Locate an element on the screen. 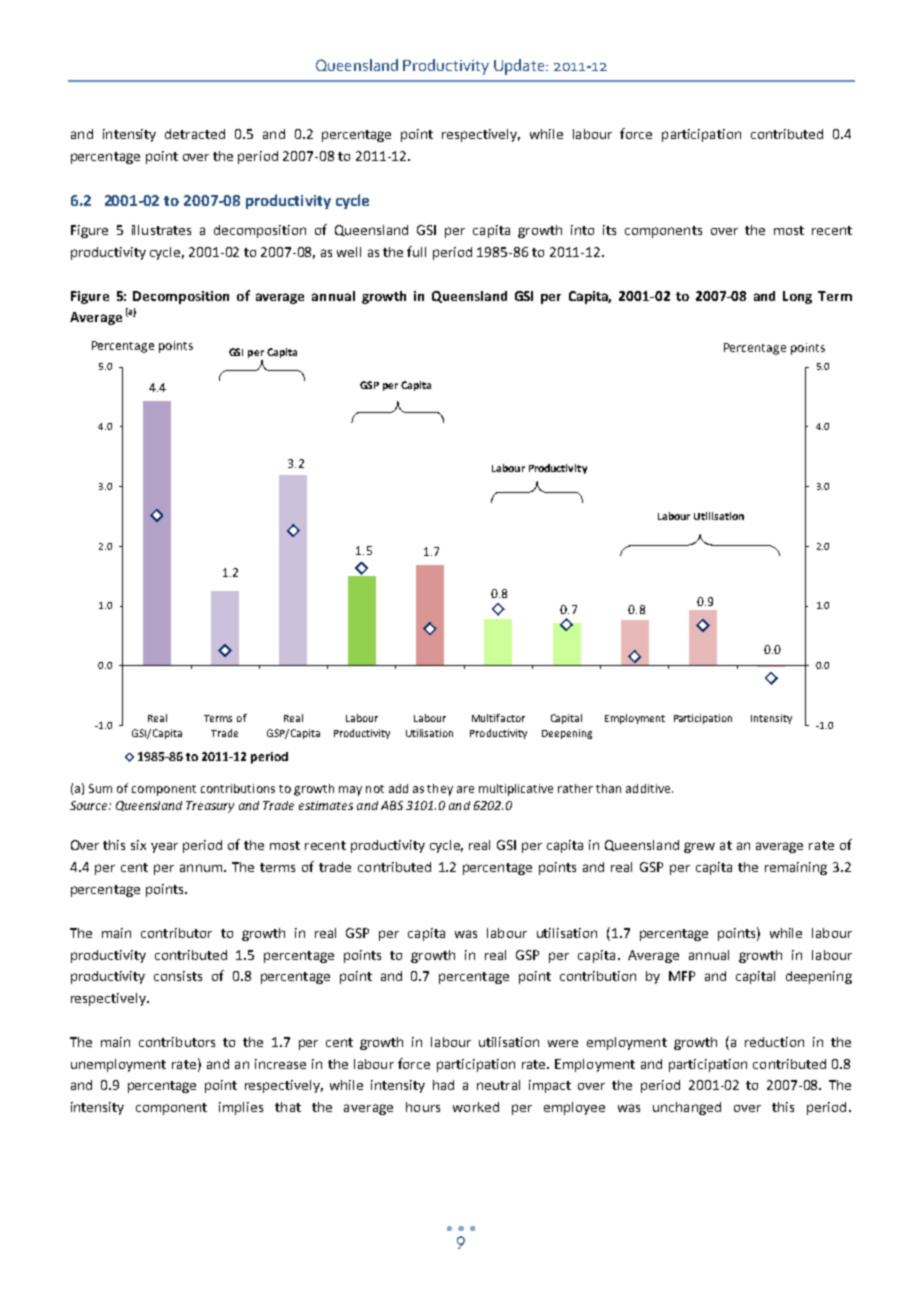 This screenshot has width=924, height=1308. implies is located at coordinates (241, 1108).
